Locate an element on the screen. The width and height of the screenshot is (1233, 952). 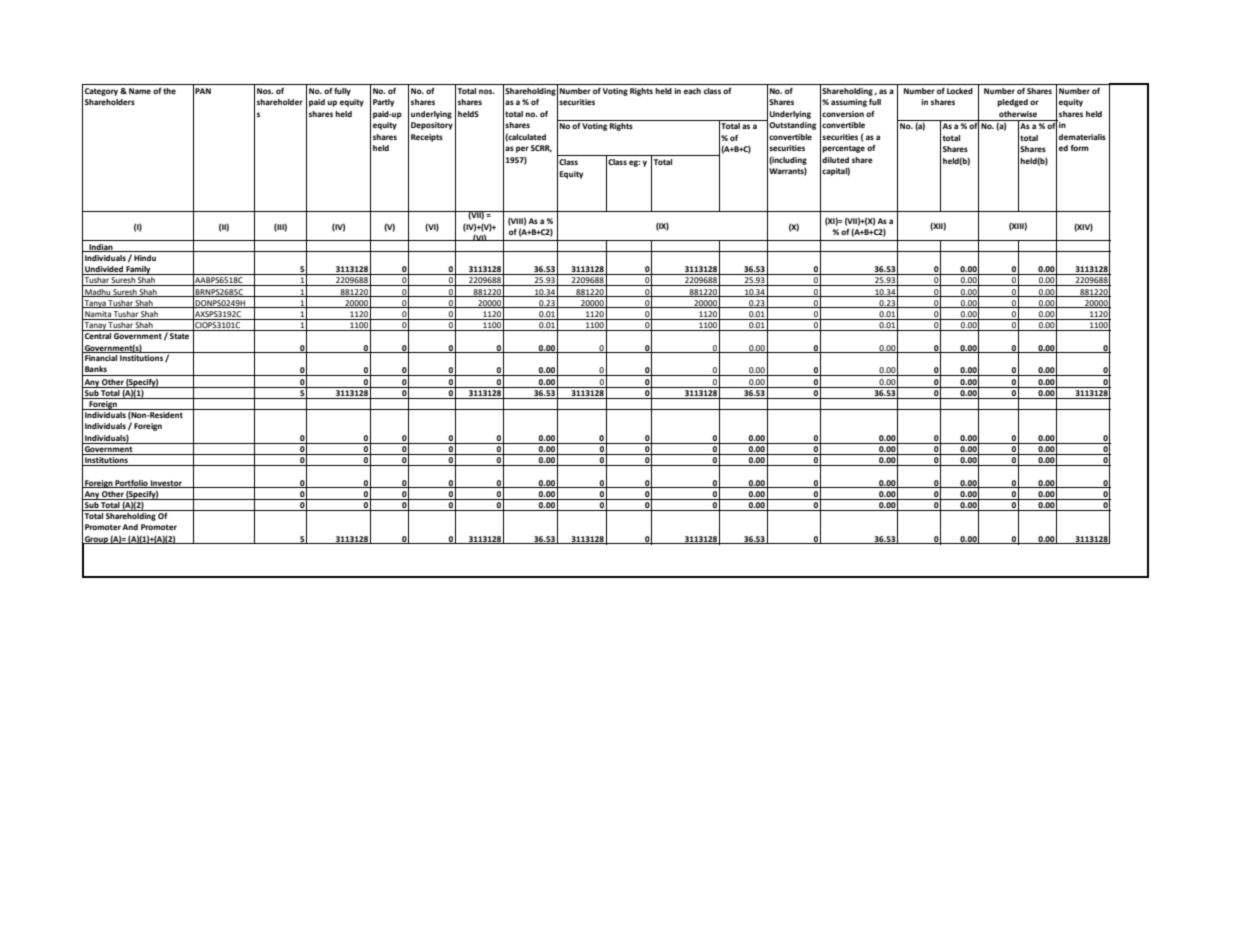
Name is located at coordinates (140, 91).
